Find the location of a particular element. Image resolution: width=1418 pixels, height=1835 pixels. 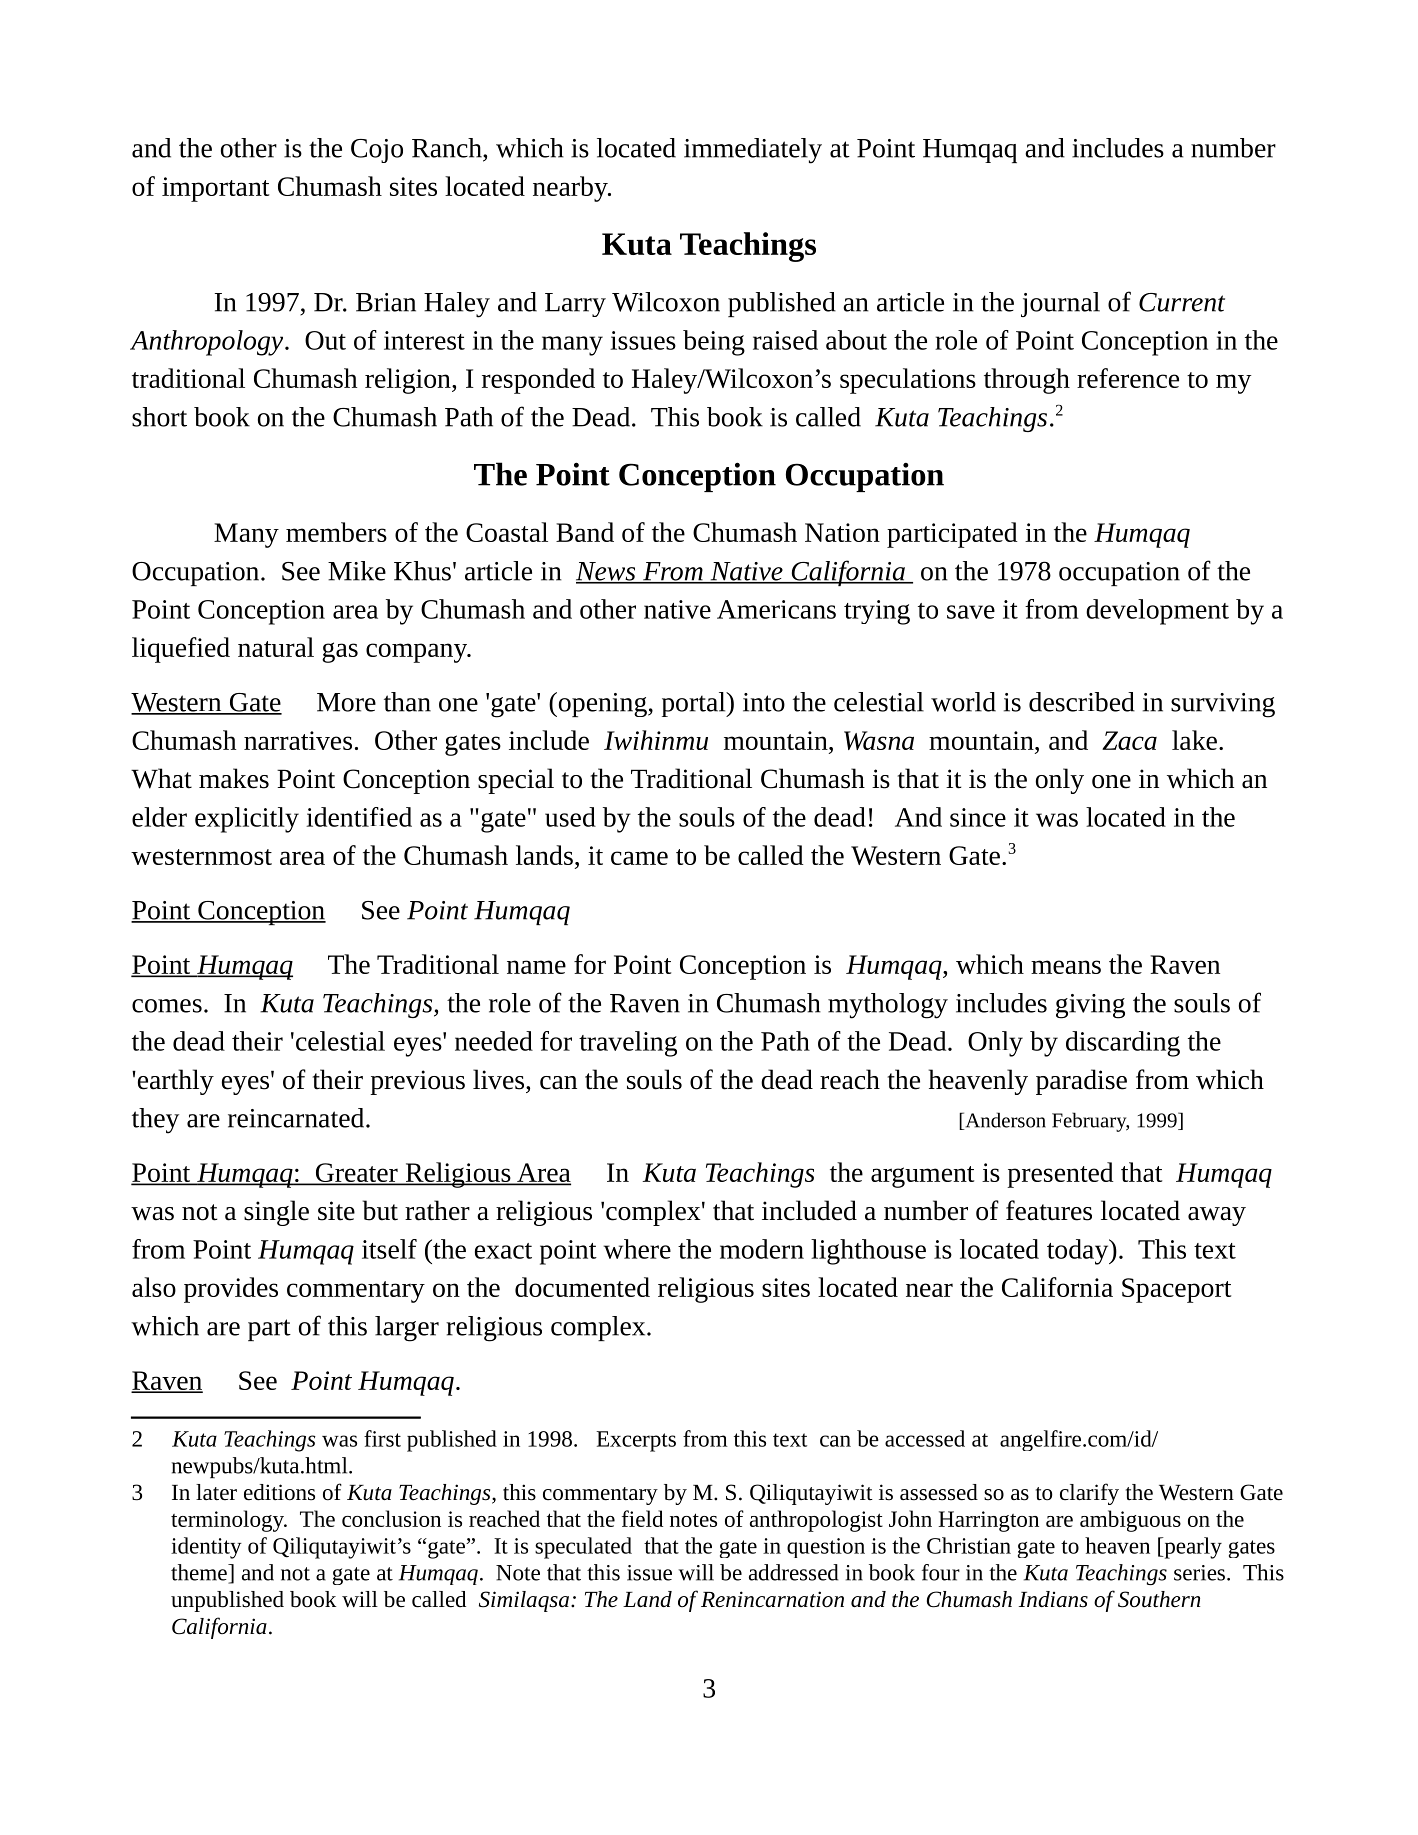

important is located at coordinates (215, 189).
